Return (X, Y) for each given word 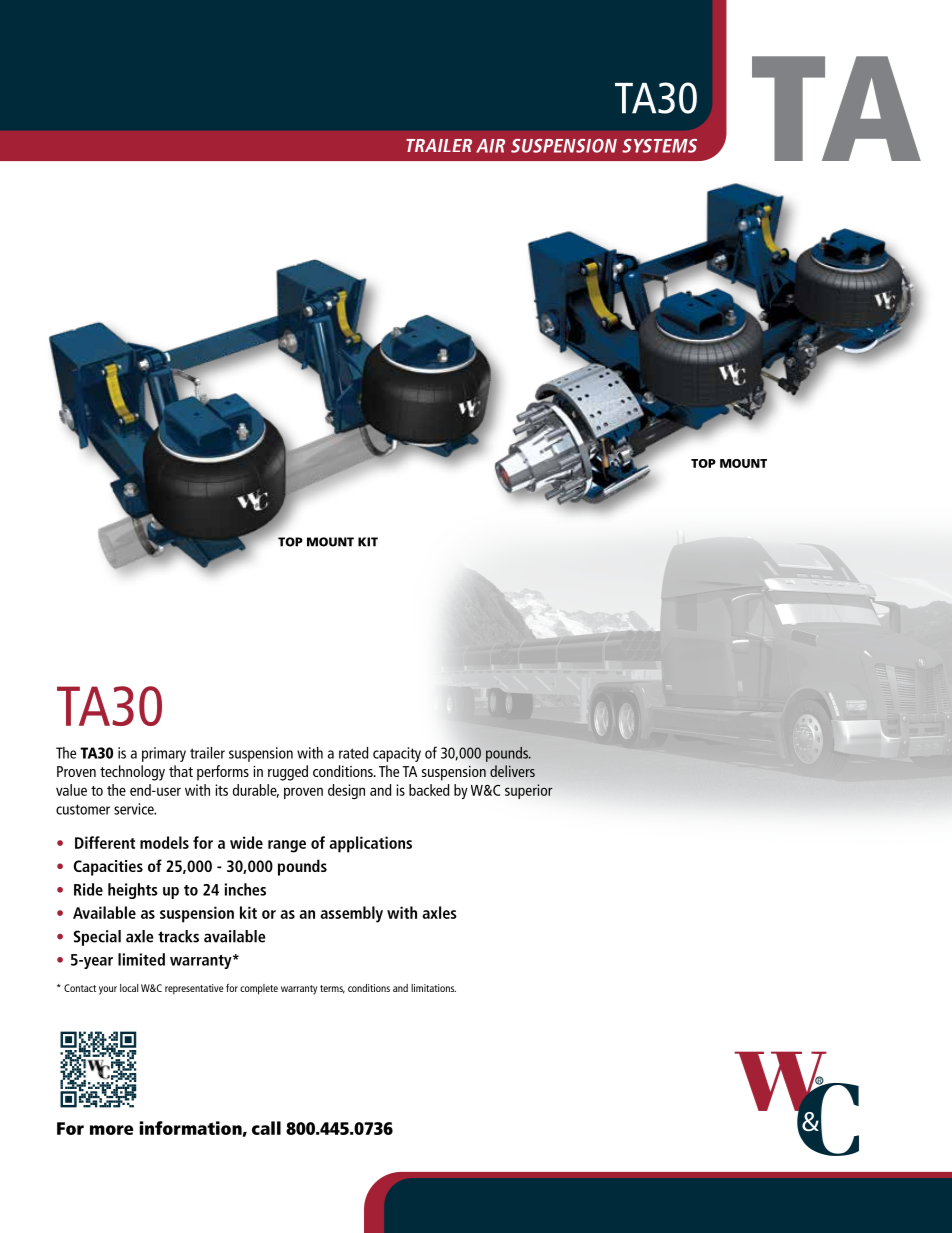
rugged (288, 773)
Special (97, 938)
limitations (433, 988)
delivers (512, 771)
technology (132, 773)
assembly (351, 914)
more (111, 1130)
